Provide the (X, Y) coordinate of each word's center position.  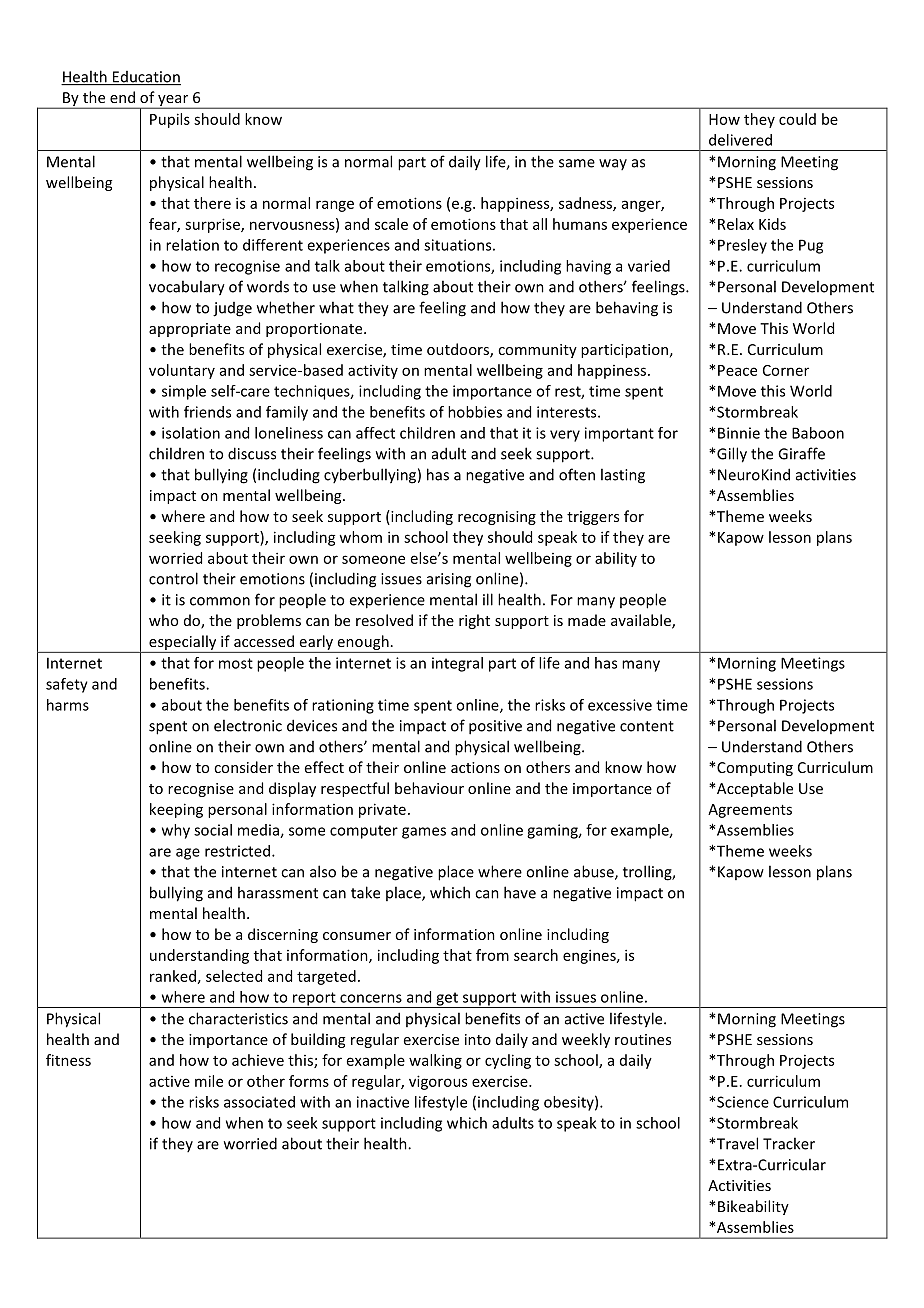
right (474, 621)
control (173, 578)
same (577, 163)
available (642, 621)
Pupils (170, 120)
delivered (740, 140)
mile (209, 1081)
